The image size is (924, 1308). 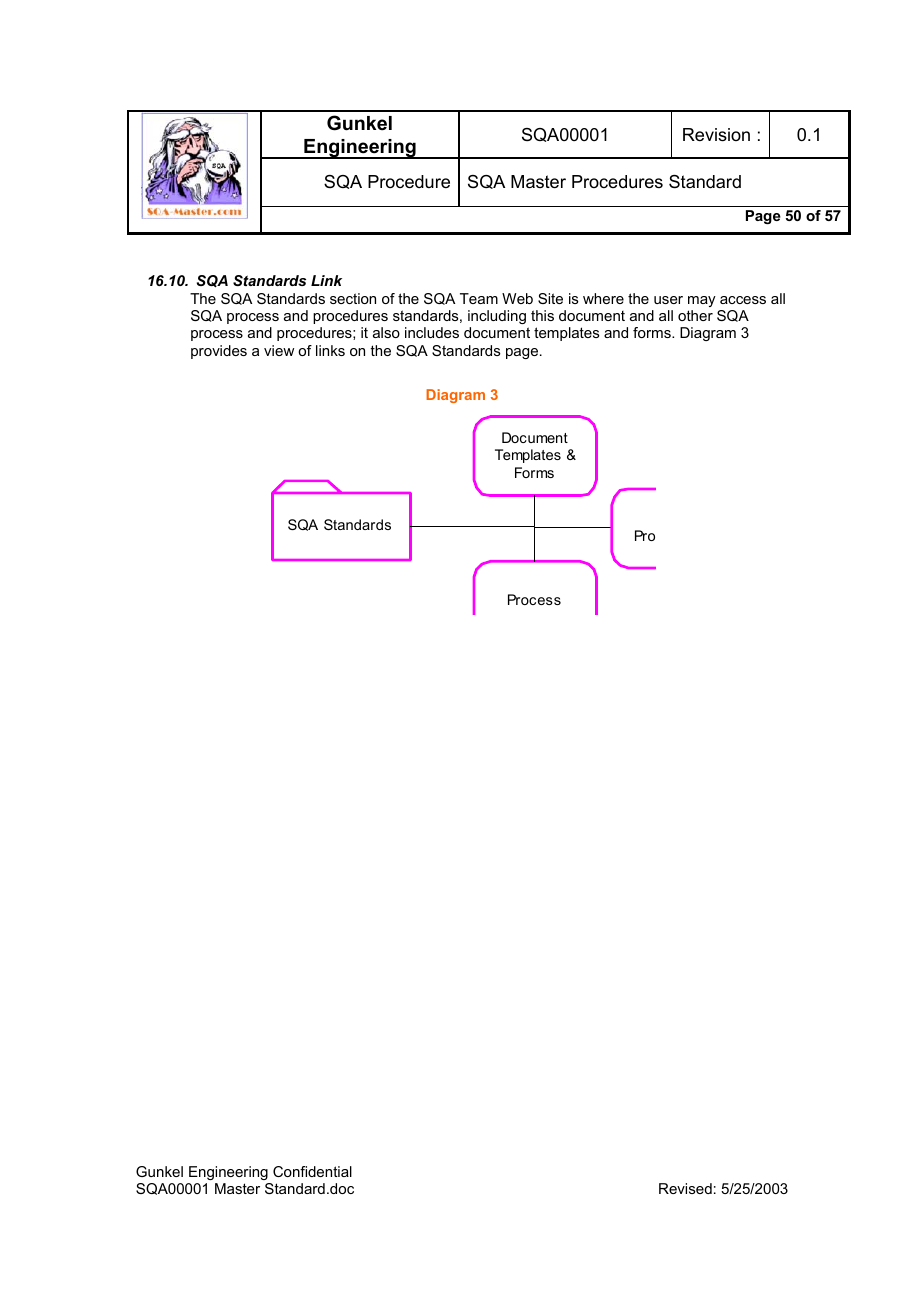 What do you see at coordinates (716, 135) in the image?
I see `Revision` at bounding box center [716, 135].
